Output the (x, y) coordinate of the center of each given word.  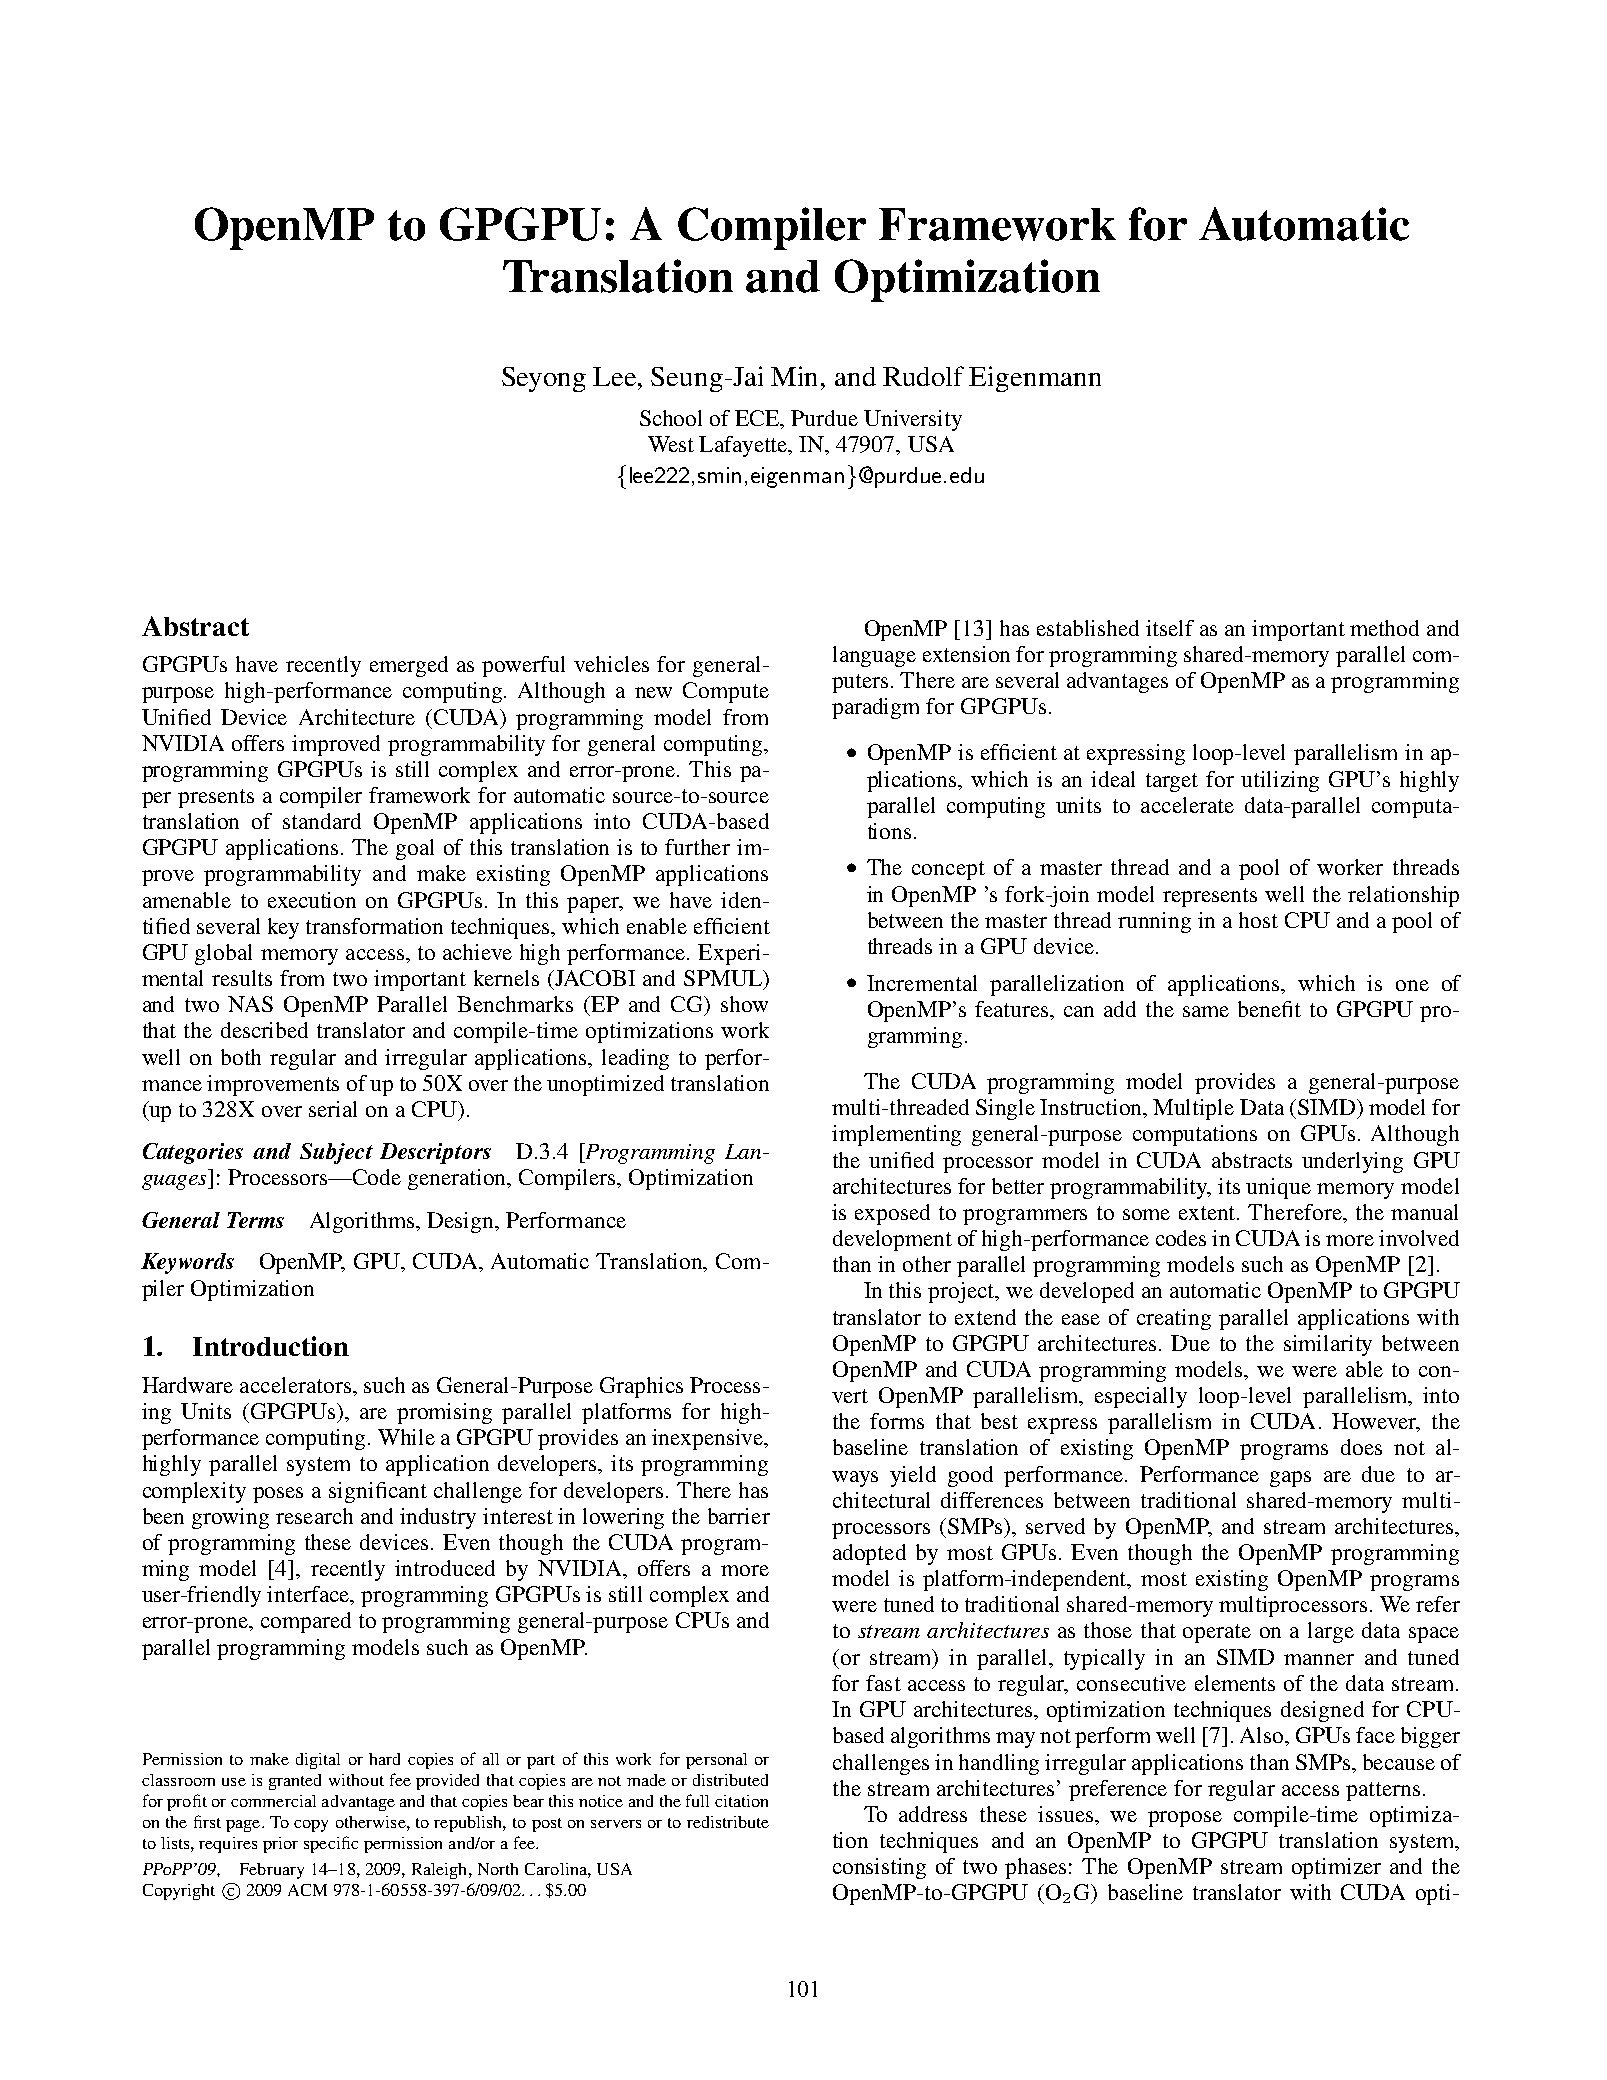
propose (1185, 1819)
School (671, 418)
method (1384, 628)
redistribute (728, 1822)
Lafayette (744, 446)
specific (331, 1844)
